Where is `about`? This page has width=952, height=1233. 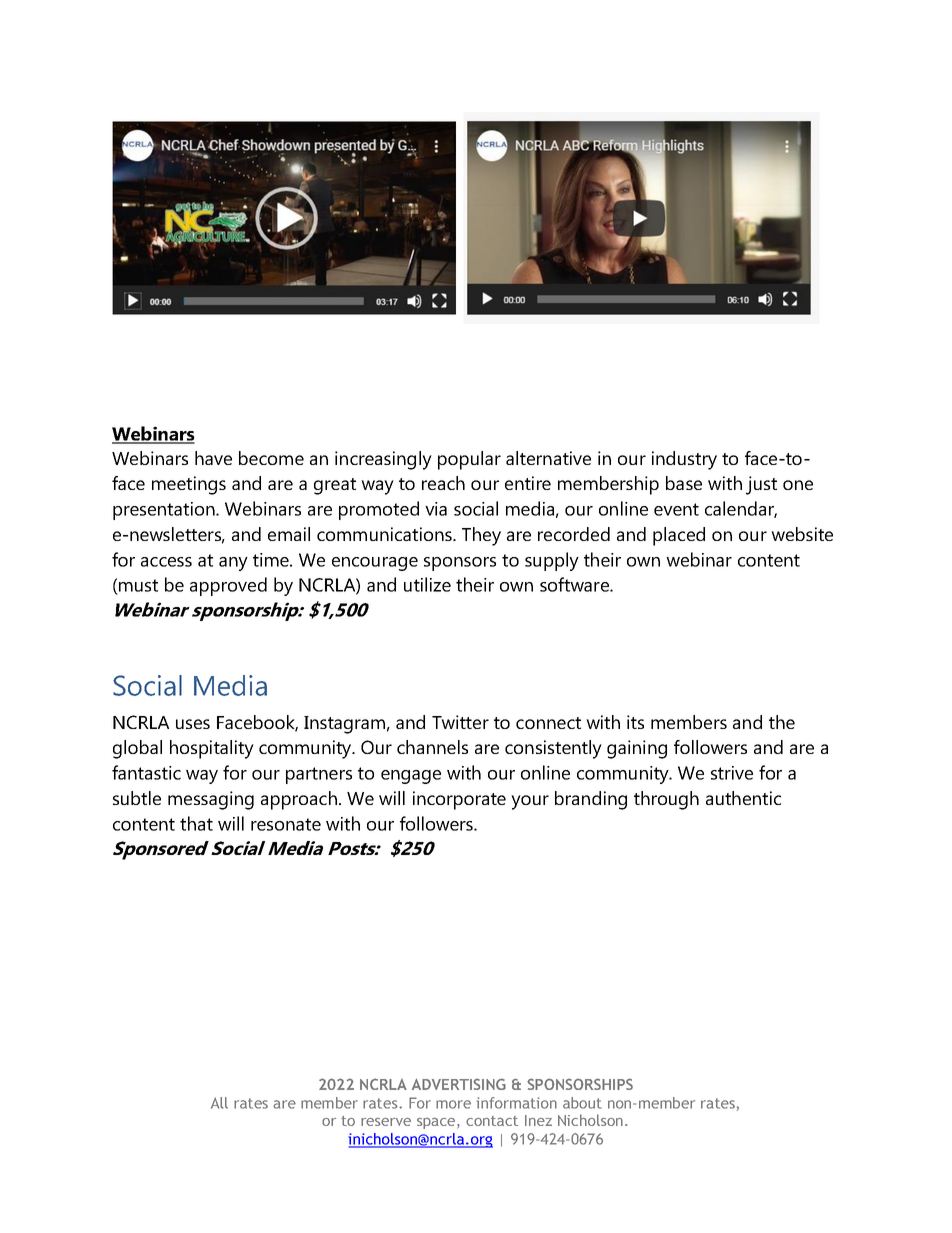
about is located at coordinates (582, 1103).
